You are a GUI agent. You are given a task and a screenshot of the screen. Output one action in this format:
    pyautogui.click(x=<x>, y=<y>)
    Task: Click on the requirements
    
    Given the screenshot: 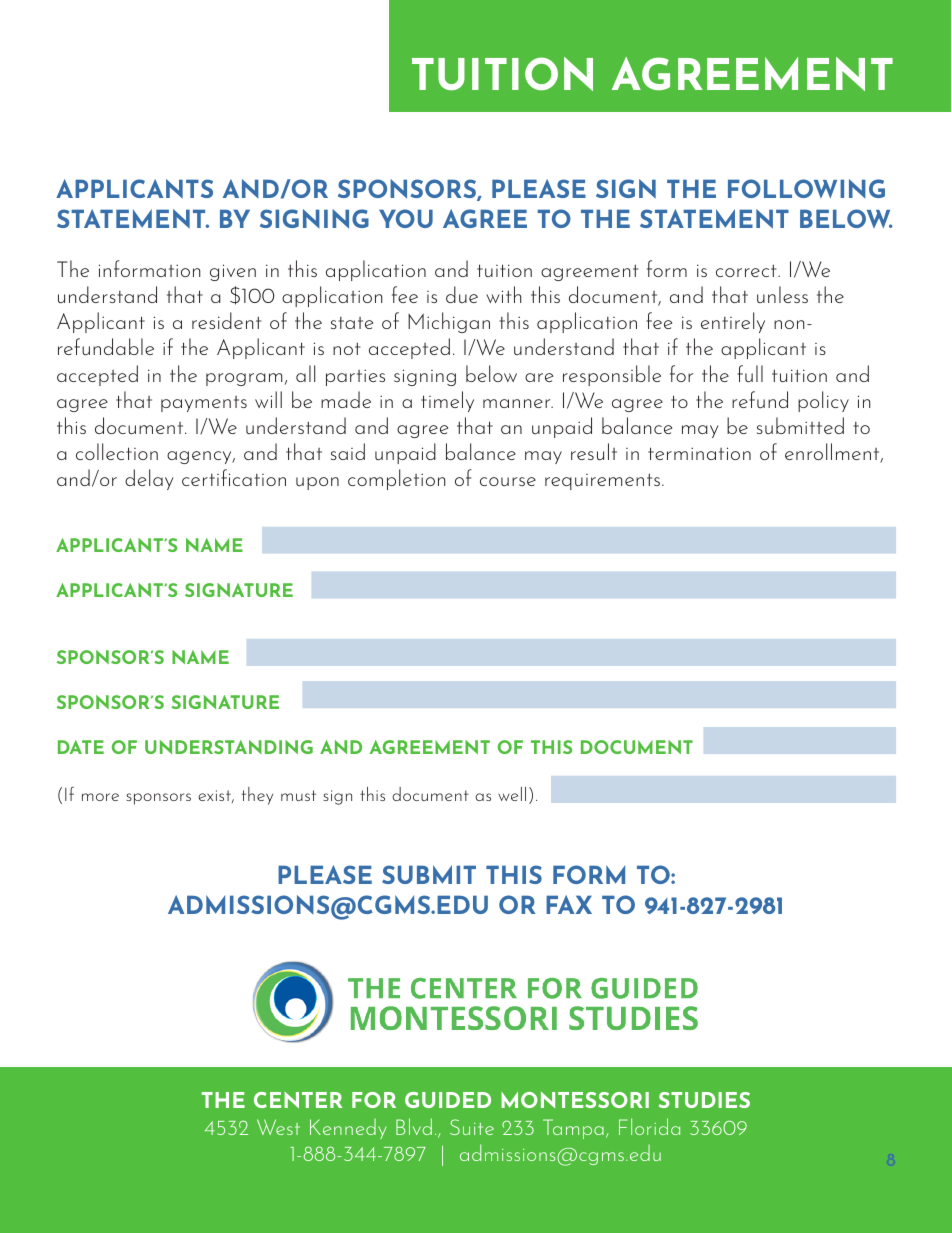 What is the action you would take?
    pyautogui.click(x=602, y=481)
